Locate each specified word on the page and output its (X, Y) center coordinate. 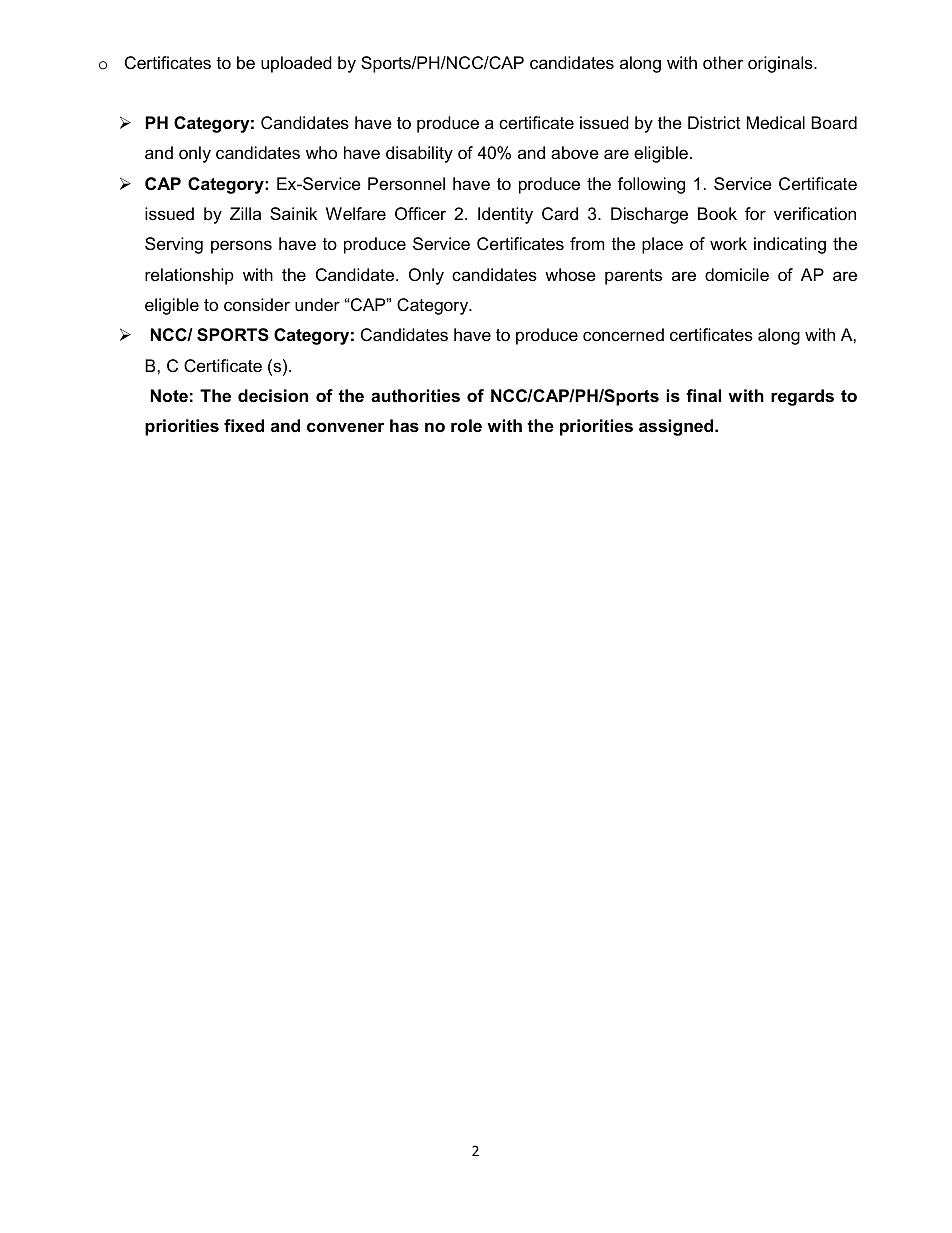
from (587, 243)
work (728, 244)
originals (781, 64)
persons (241, 247)
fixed (244, 426)
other (723, 63)
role (466, 426)
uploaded (296, 64)
